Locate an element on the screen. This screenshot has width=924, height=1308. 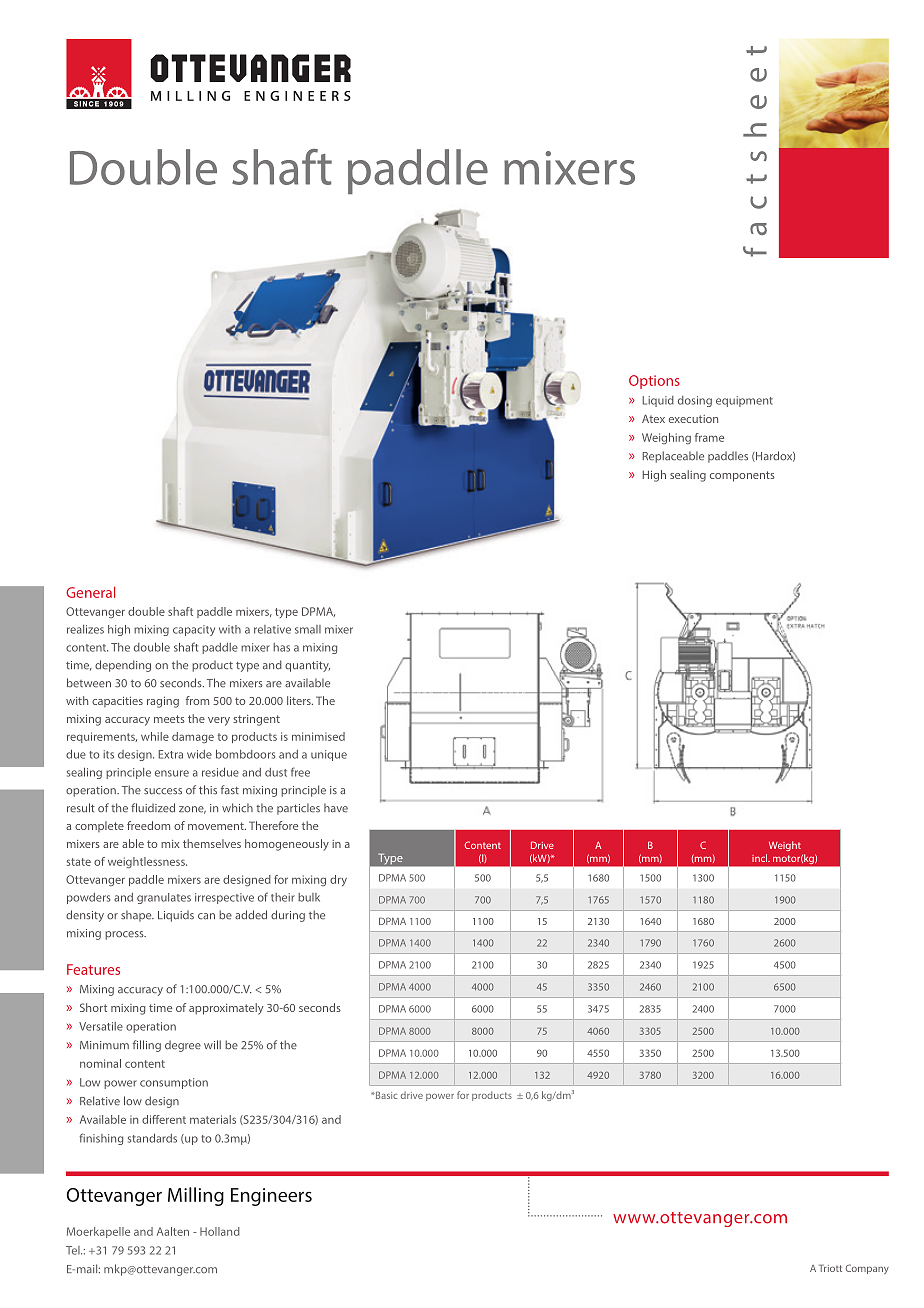
incl is located at coordinates (761, 858).
